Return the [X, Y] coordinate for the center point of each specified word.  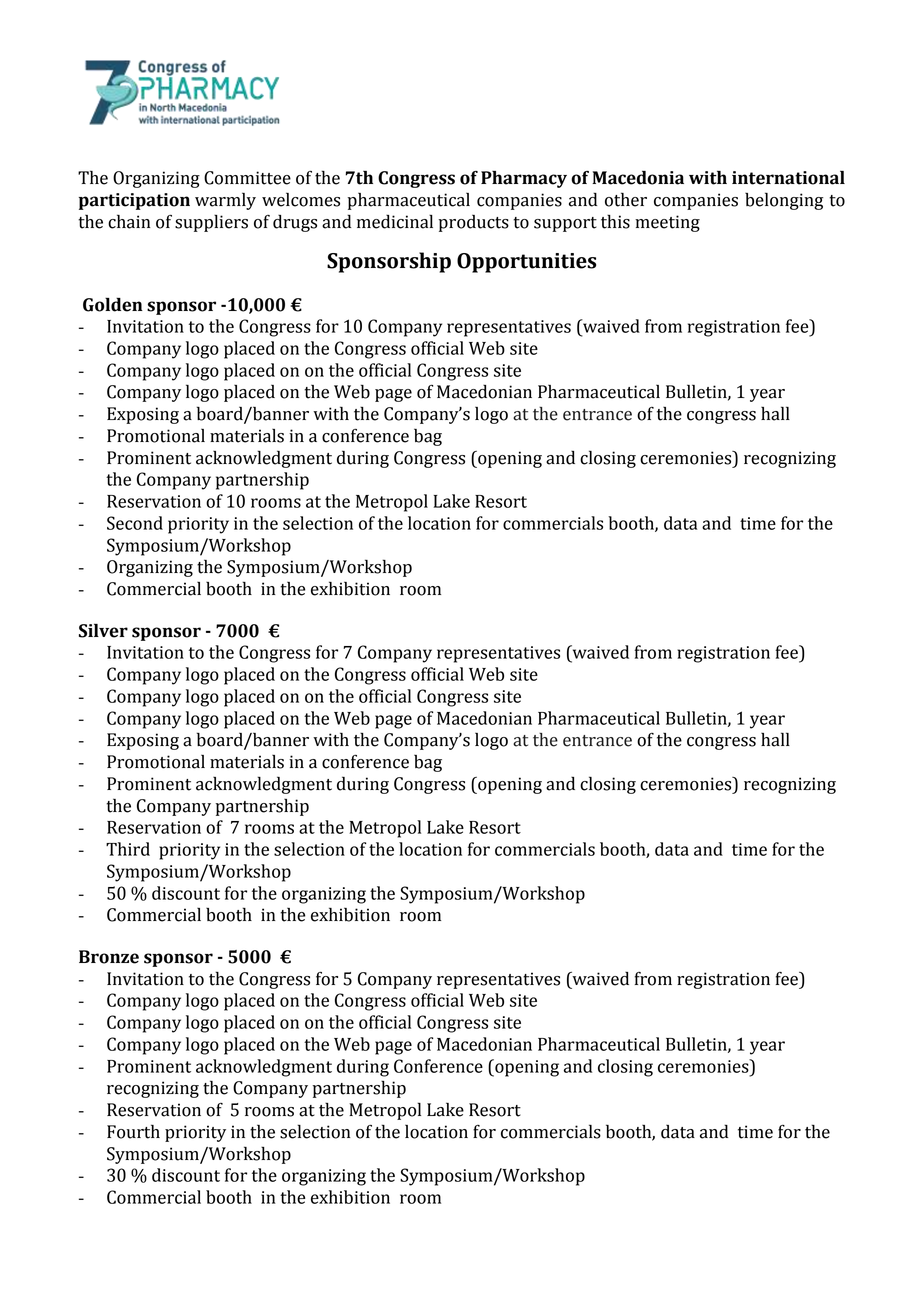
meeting [667, 223]
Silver [103, 630]
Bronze [109, 957]
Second [135, 523]
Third [128, 849]
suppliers [211, 223]
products [474, 223]
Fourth [133, 1131]
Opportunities [526, 263]
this [615, 221]
